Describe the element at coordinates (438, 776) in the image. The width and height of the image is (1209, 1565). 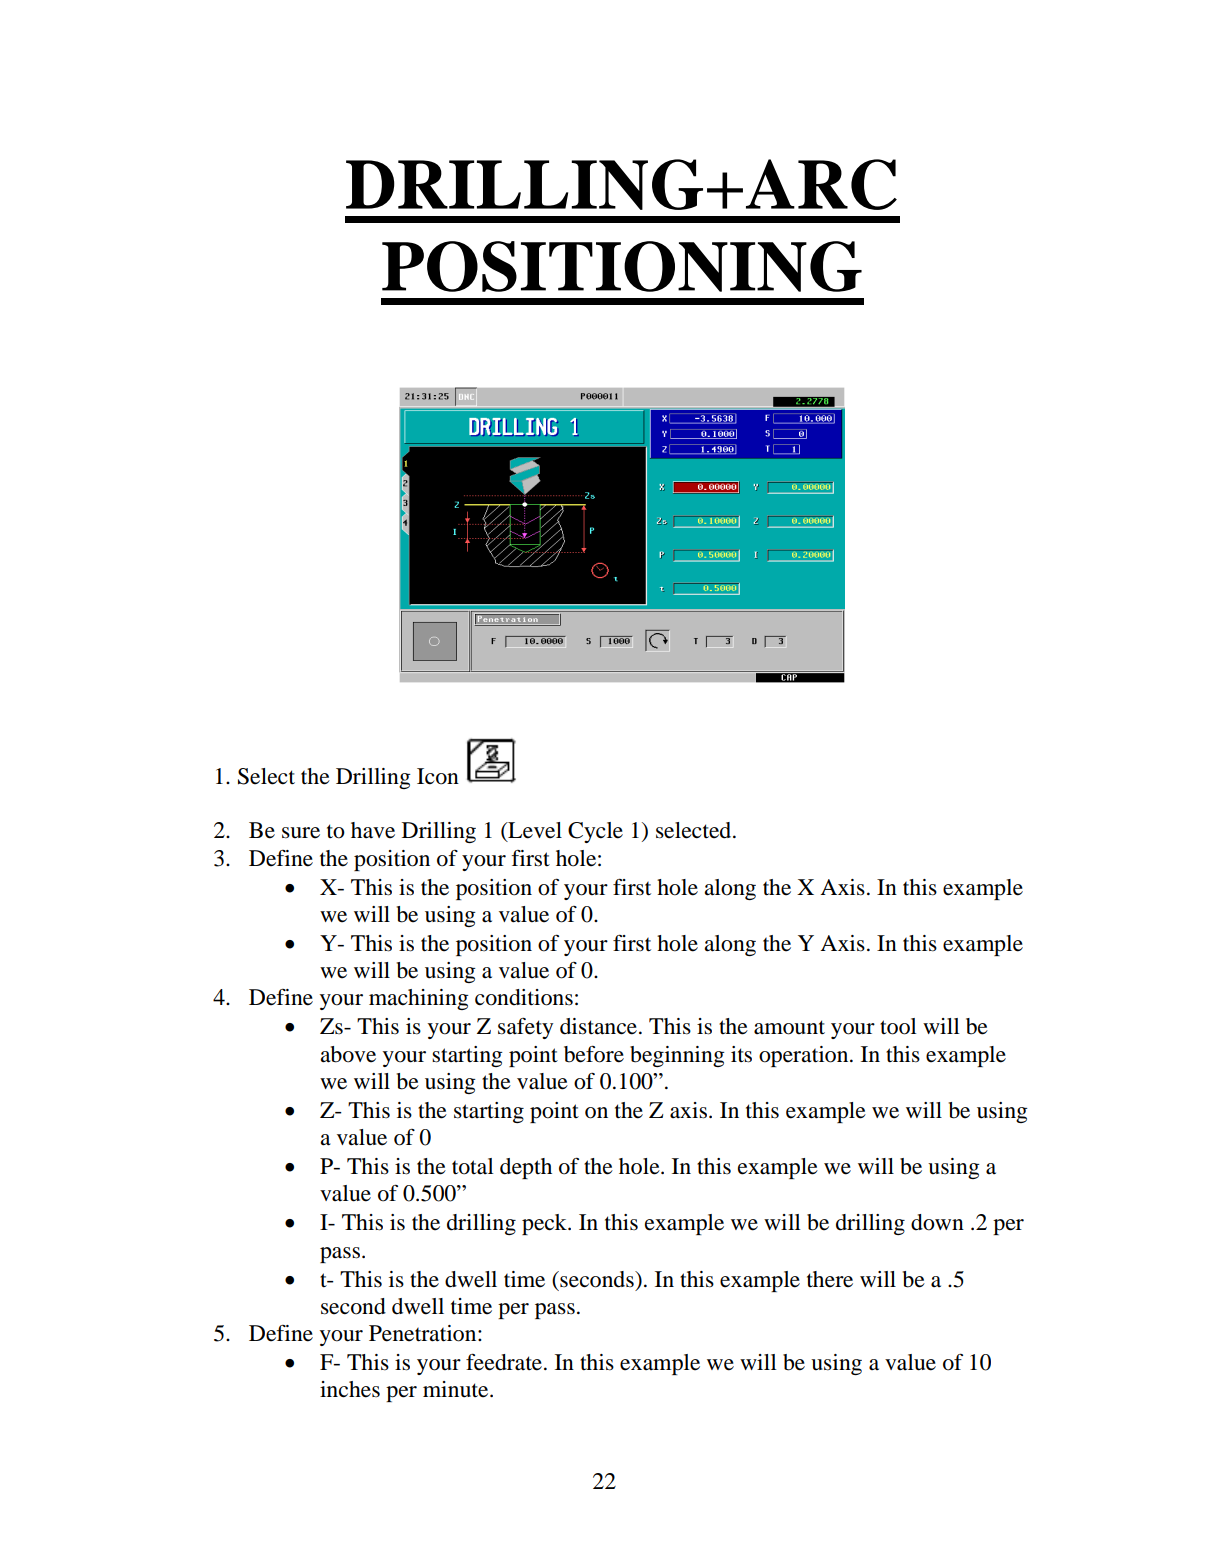
I see `Icon` at that location.
